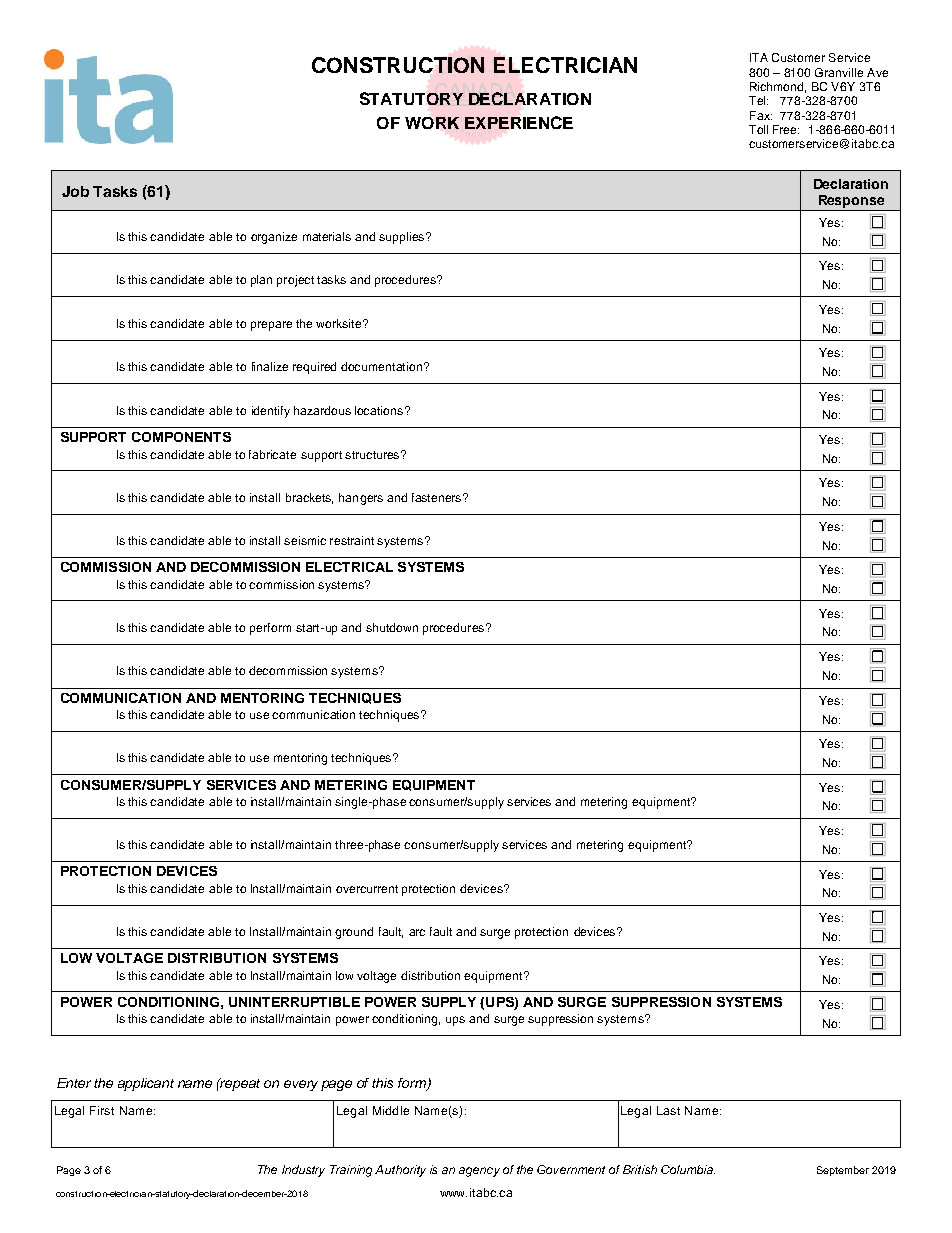 The width and height of the screenshot is (952, 1233). I want to click on seismic, so click(305, 540).
